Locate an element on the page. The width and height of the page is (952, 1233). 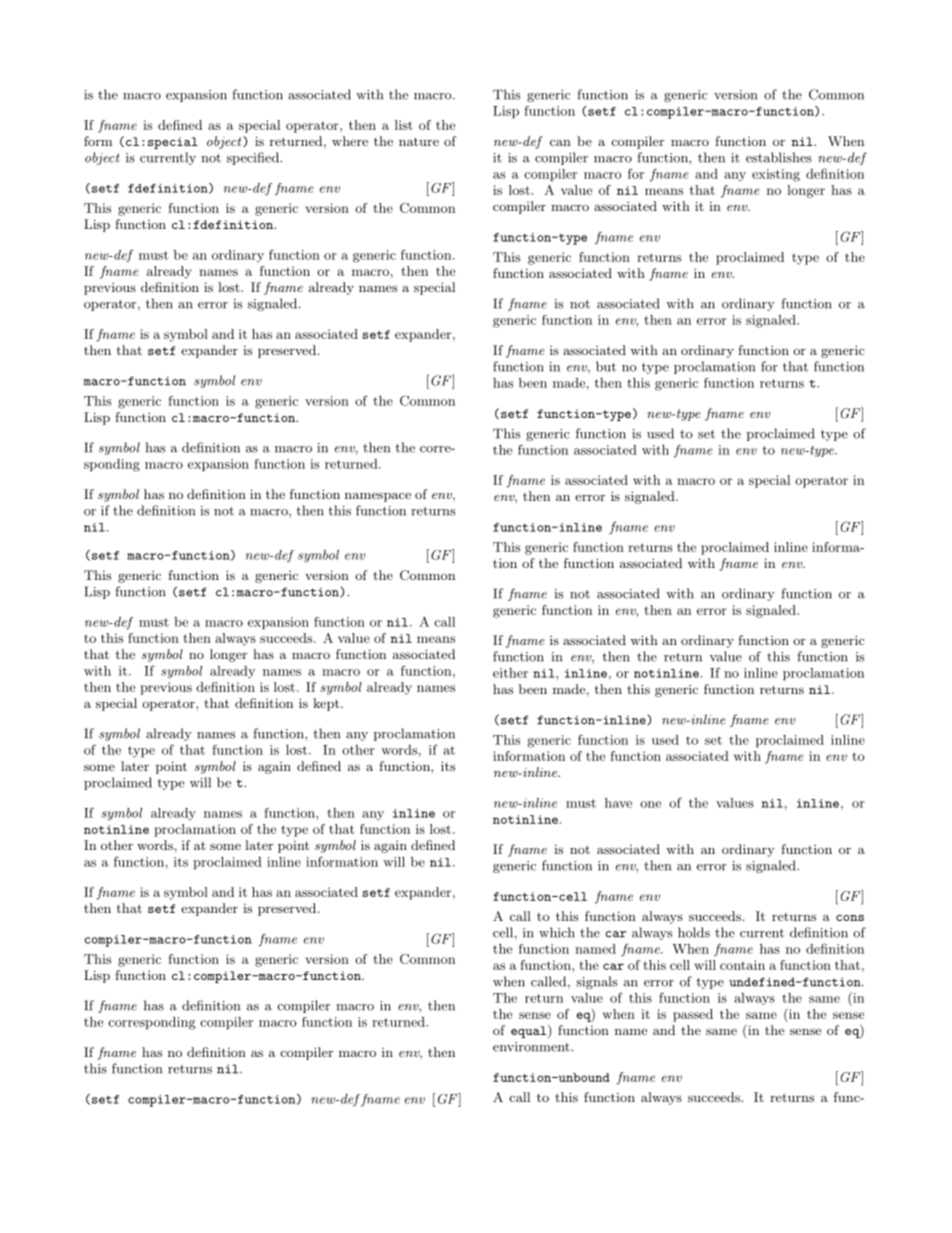
existing is located at coordinates (776, 175).
